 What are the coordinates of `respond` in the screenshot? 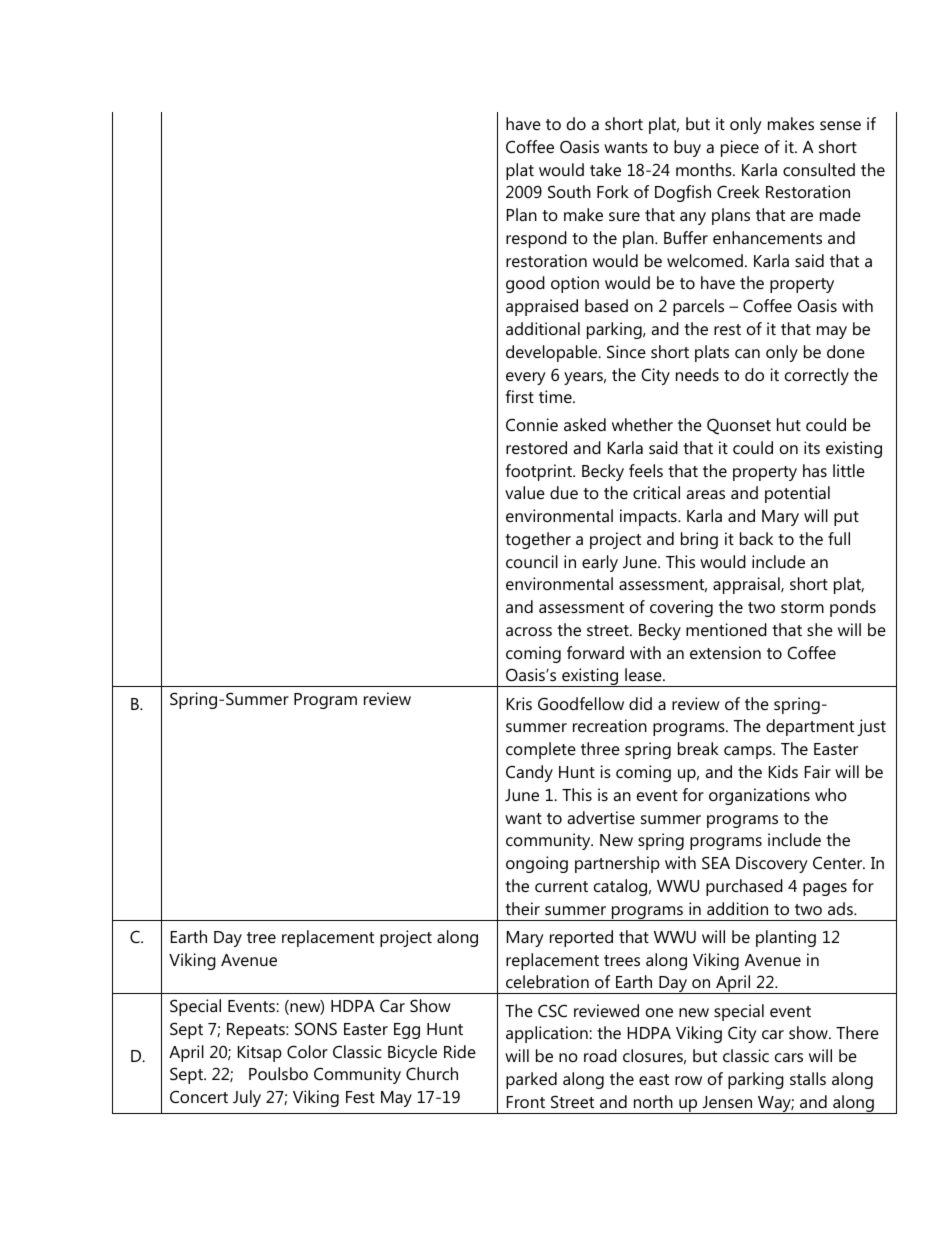 It's located at (536, 239).
